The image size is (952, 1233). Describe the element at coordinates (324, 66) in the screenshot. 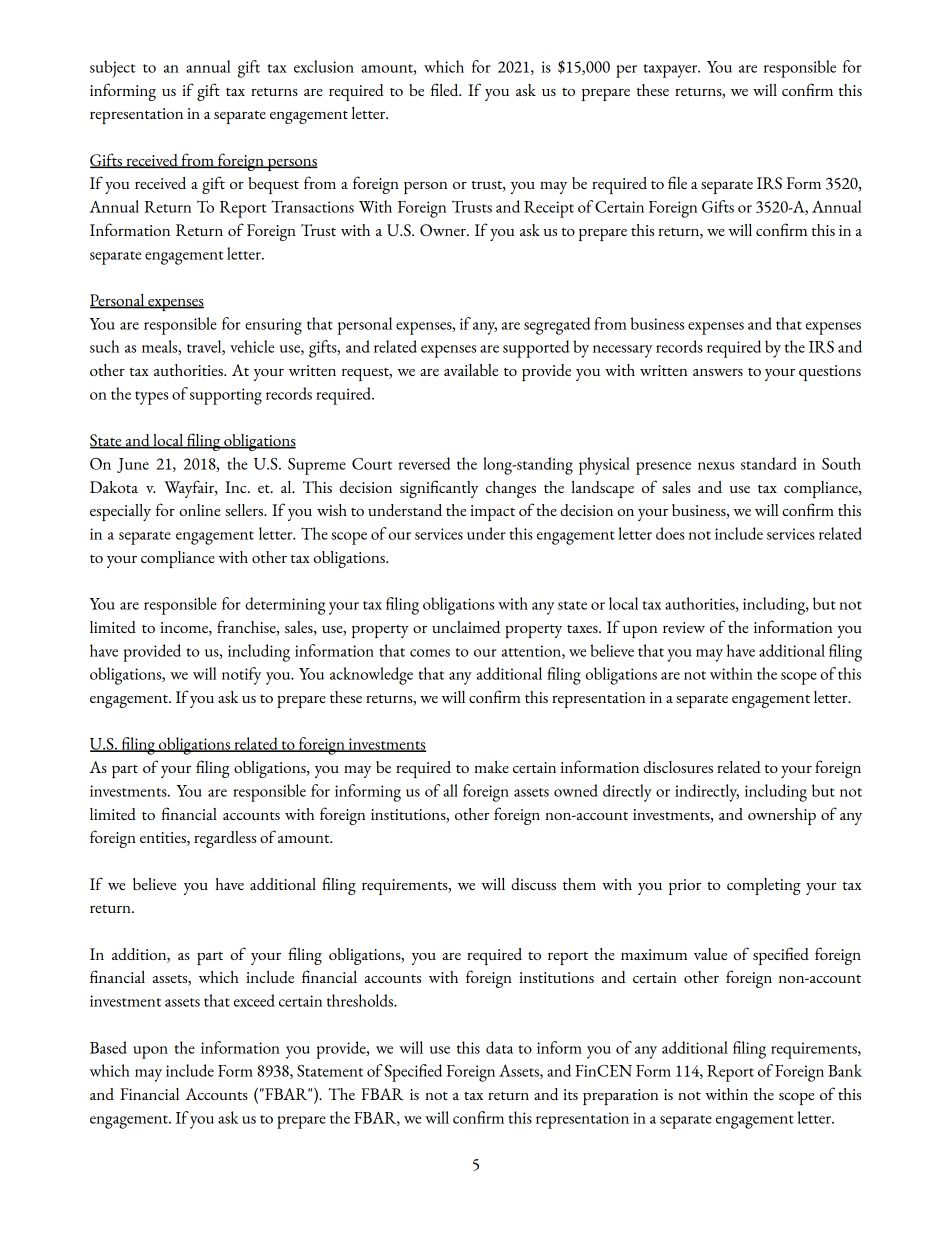

I see `exclusion` at that location.
